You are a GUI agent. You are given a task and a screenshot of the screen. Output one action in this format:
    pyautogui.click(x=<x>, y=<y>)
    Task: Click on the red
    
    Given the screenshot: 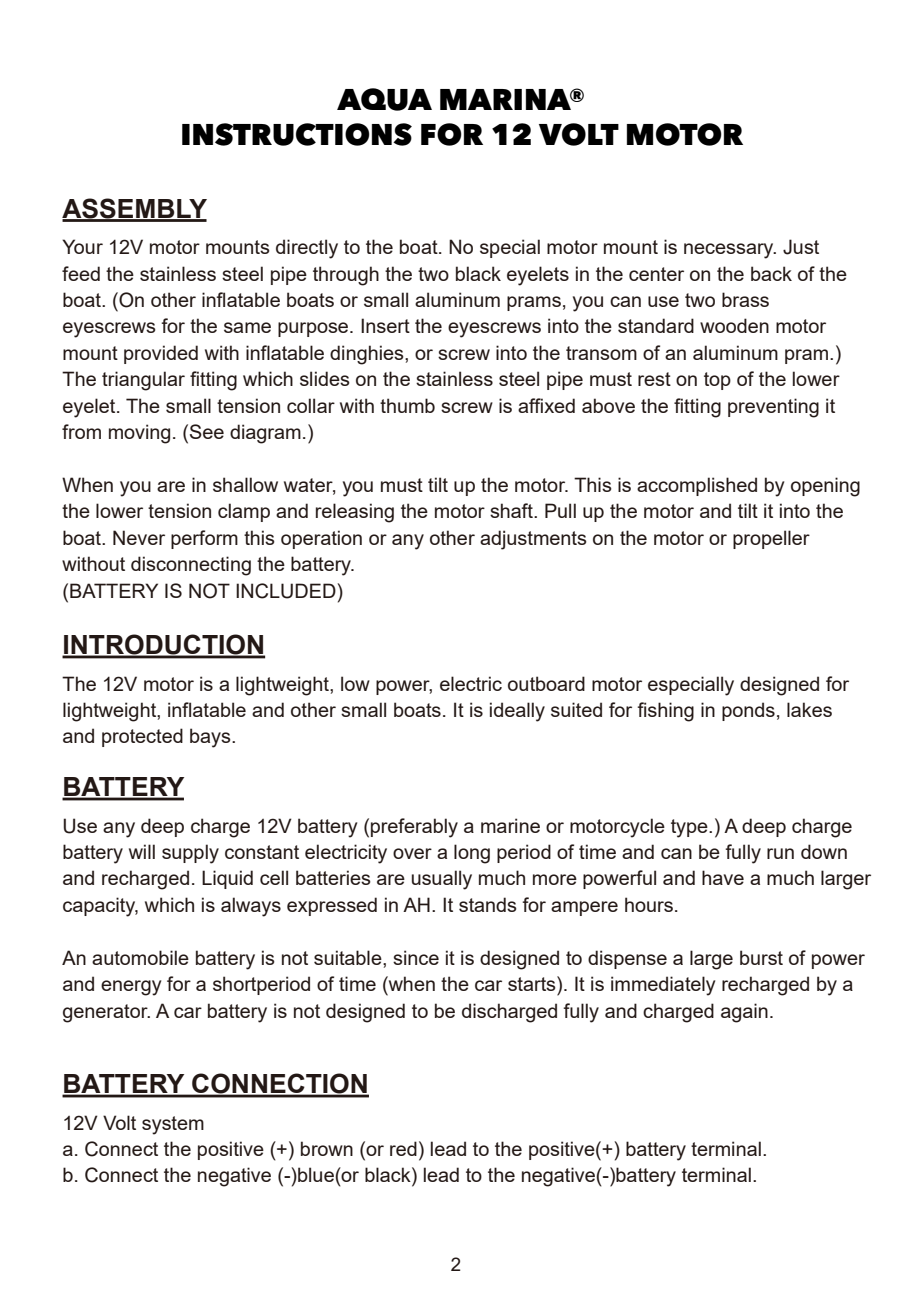 What is the action you would take?
    pyautogui.click(x=403, y=1148)
